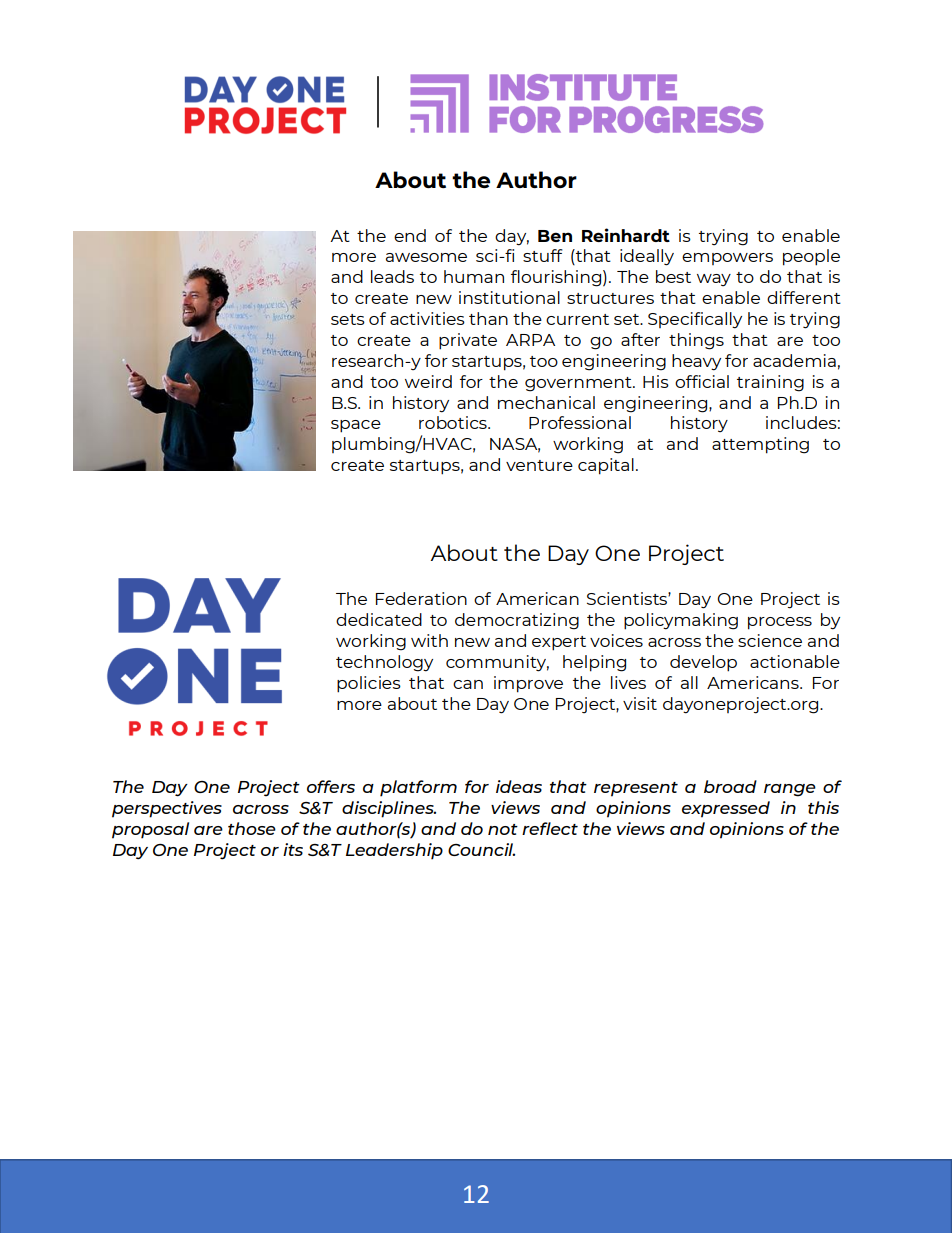  I want to click on dedicated, so click(379, 619).
